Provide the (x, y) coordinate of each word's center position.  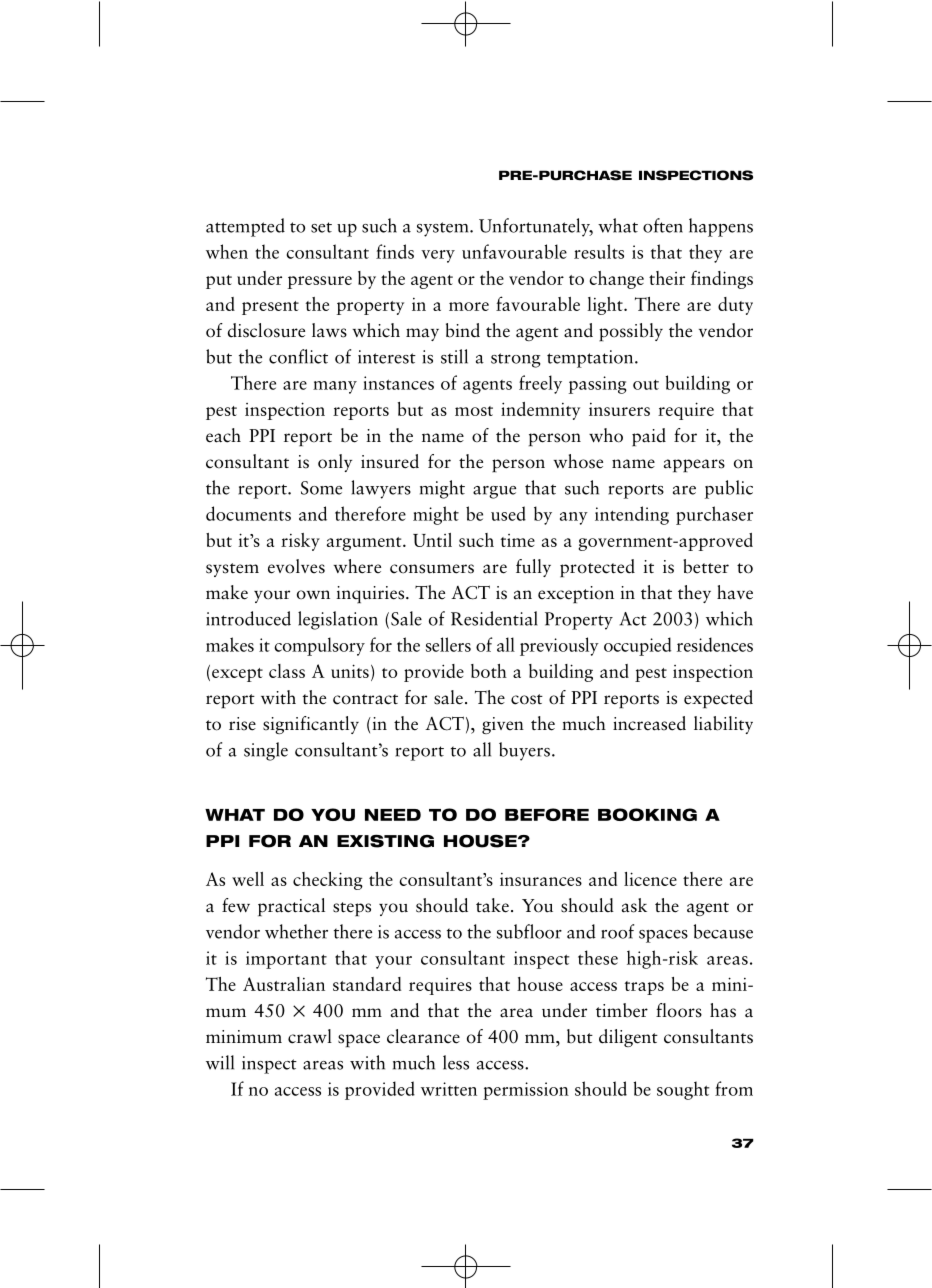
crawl (310, 1036)
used (508, 513)
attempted (245, 227)
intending (632, 515)
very (438, 256)
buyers (524, 751)
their (667, 278)
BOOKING (647, 814)
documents (248, 513)
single (266, 751)
